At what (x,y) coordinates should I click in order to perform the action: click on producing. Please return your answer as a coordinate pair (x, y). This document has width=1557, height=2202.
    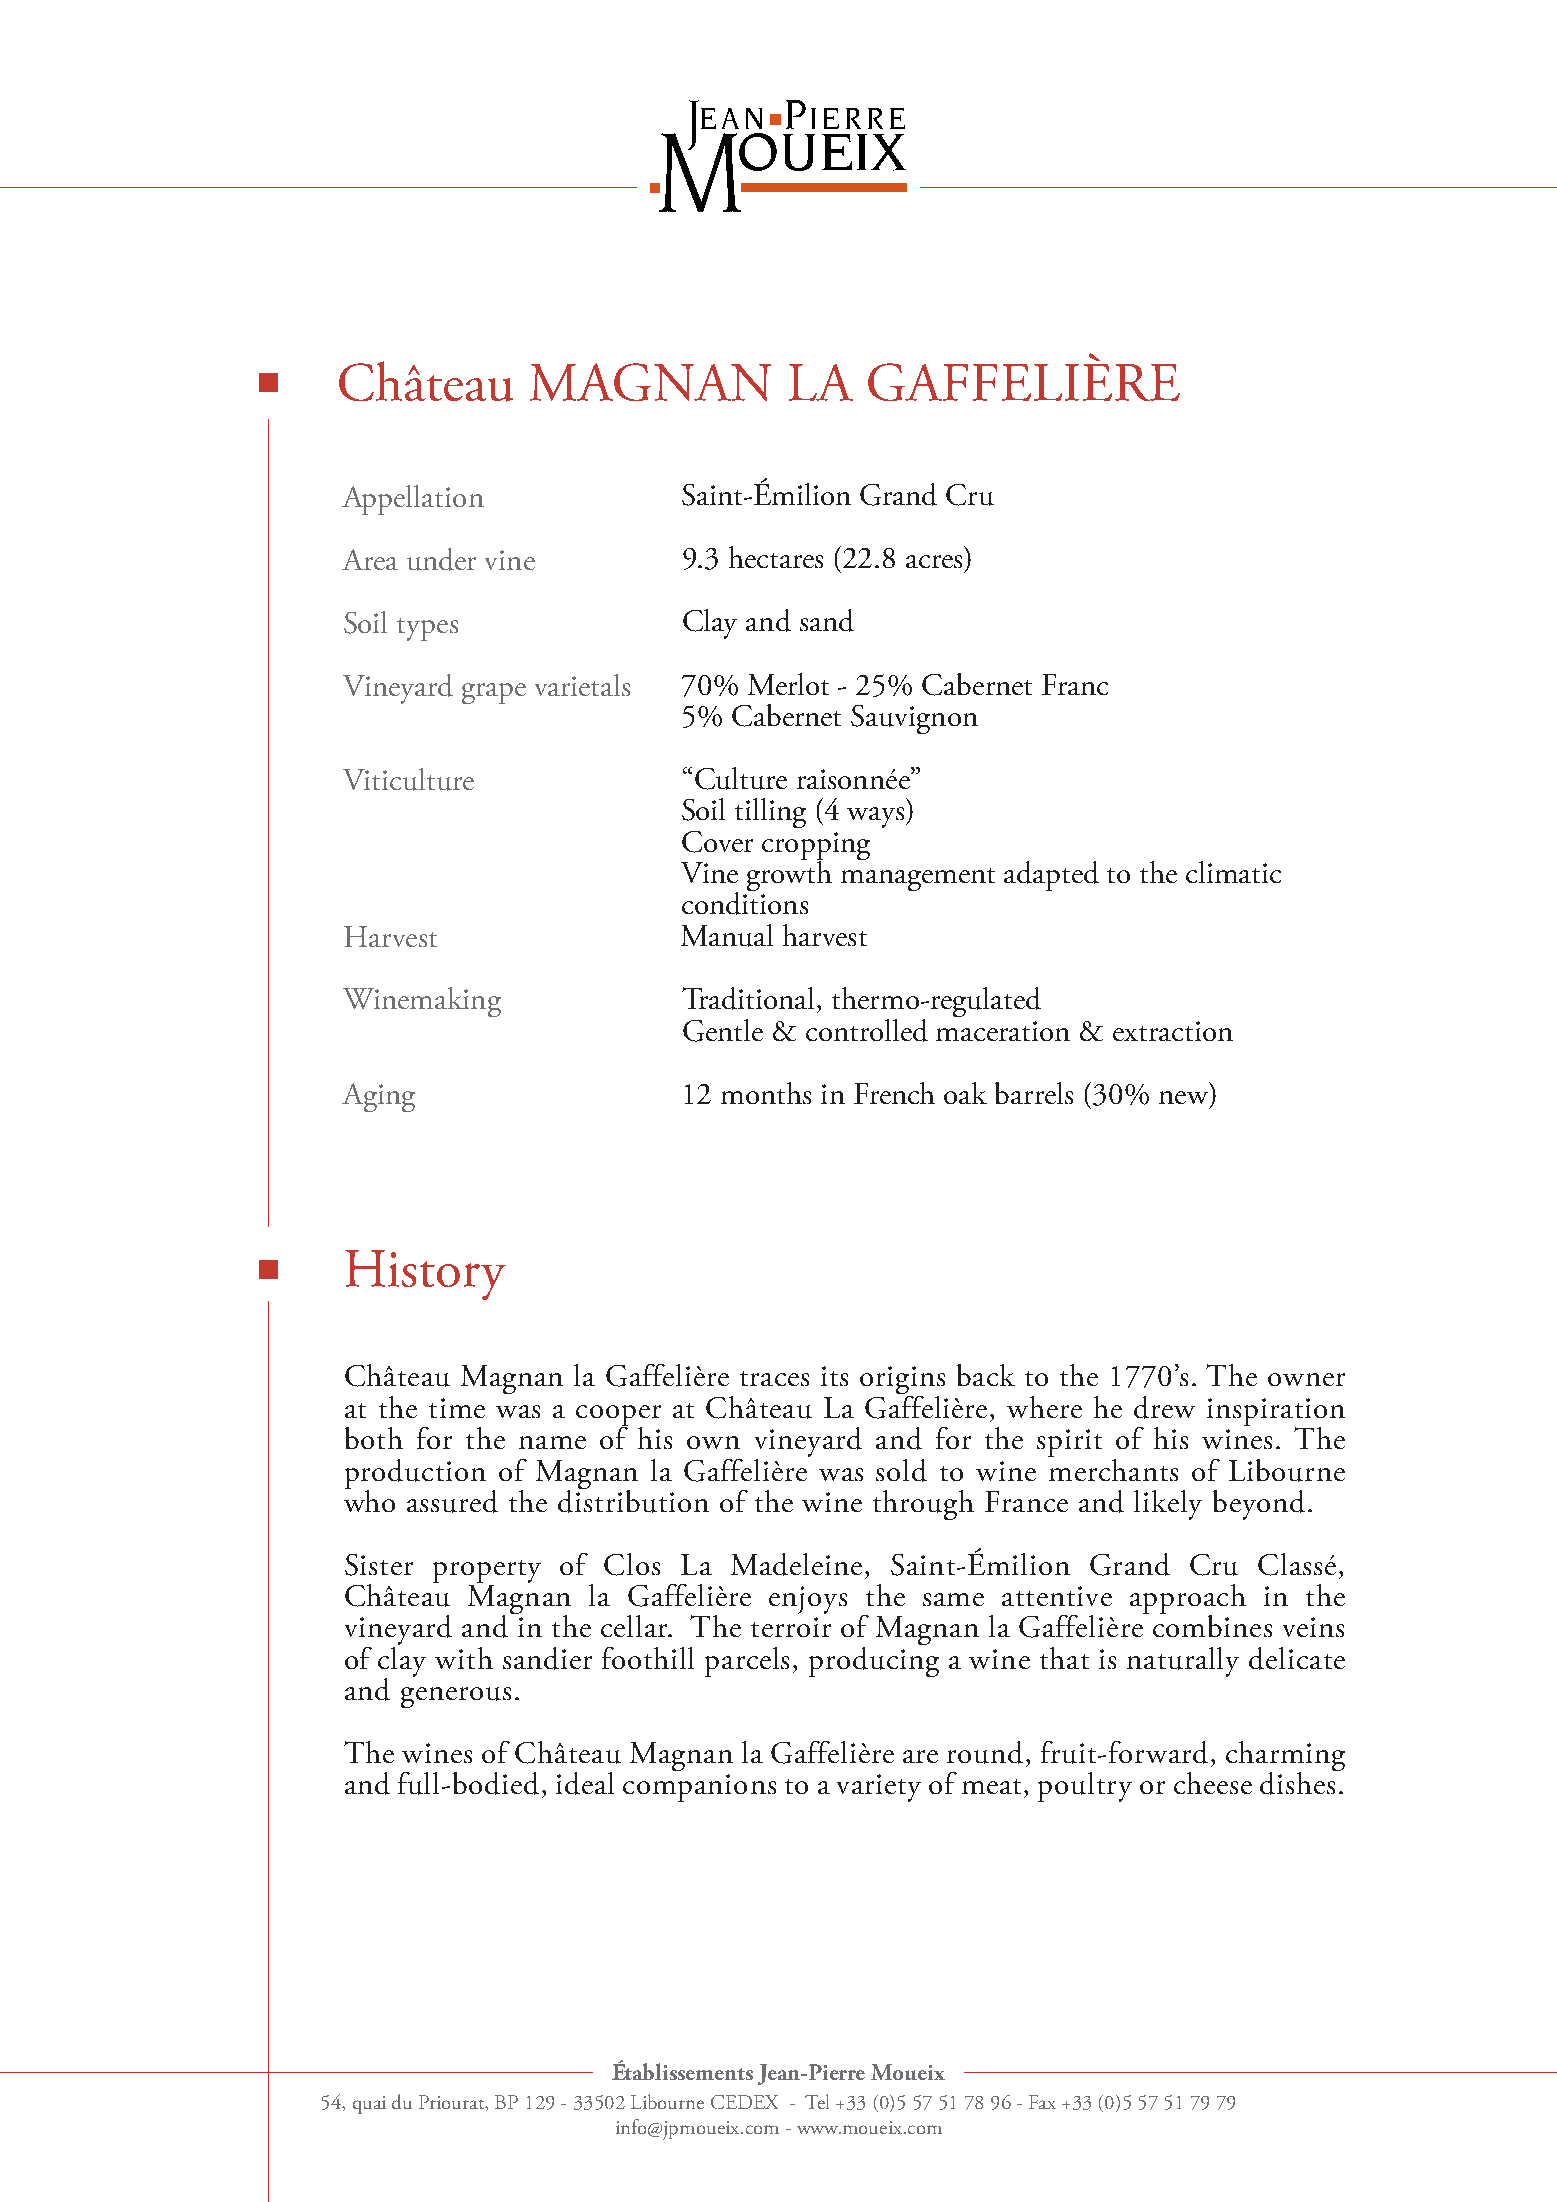
    Looking at the image, I should click on (874, 1660).
